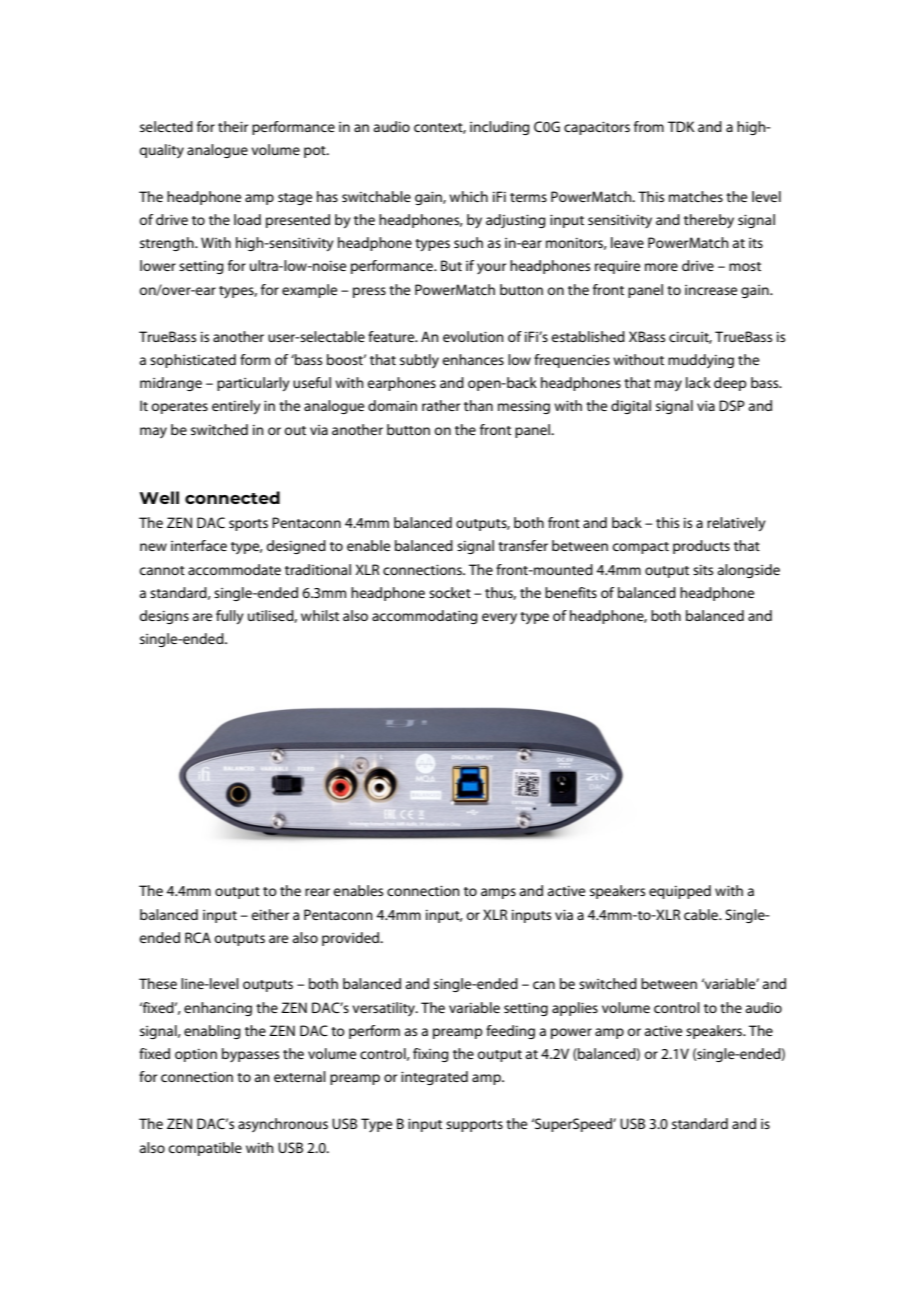  What do you see at coordinates (474, 1126) in the screenshot?
I see `supports` at bounding box center [474, 1126].
